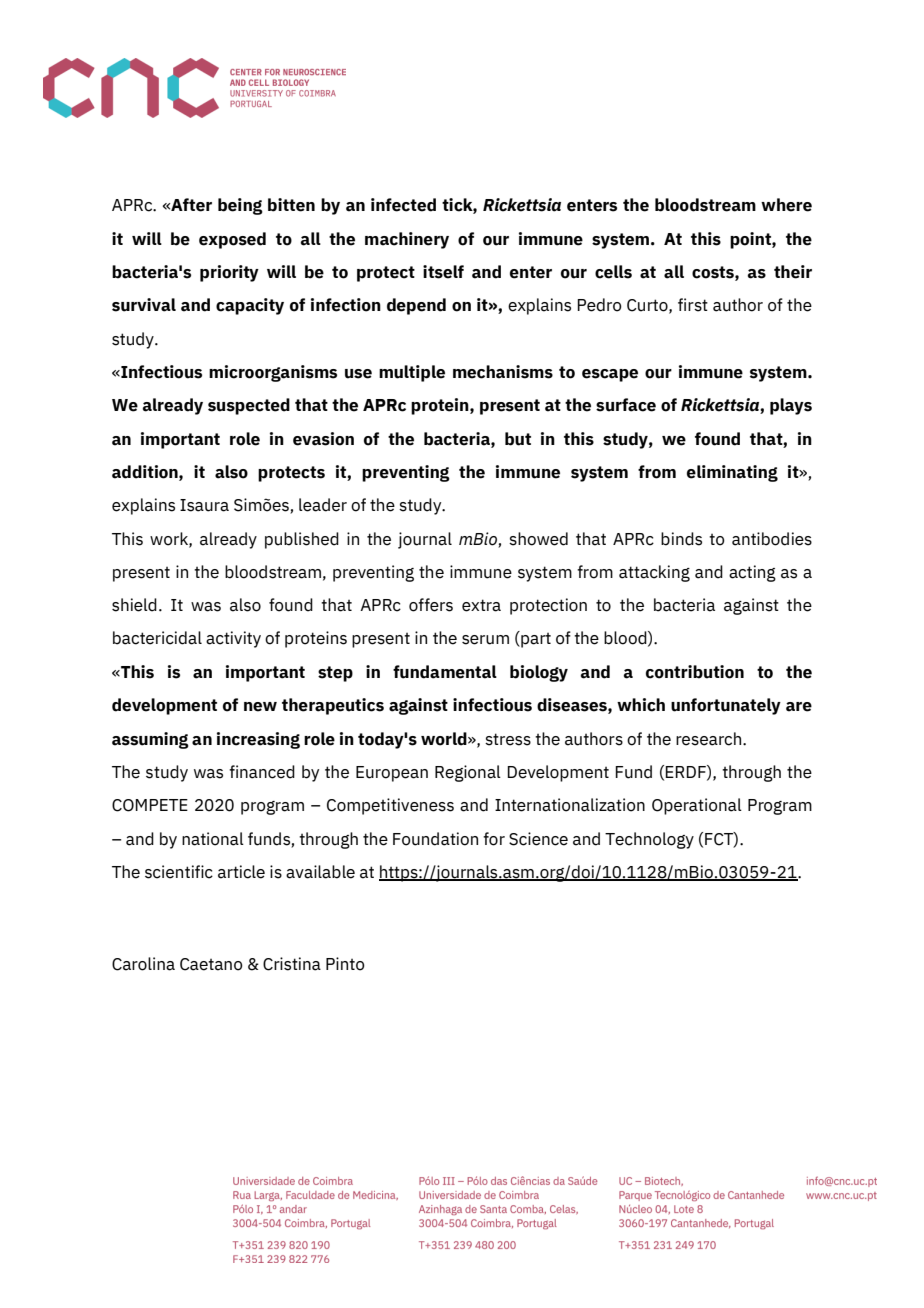 The width and height of the screenshot is (924, 1308). What do you see at coordinates (481, 605) in the screenshot?
I see `extra` at bounding box center [481, 605].
